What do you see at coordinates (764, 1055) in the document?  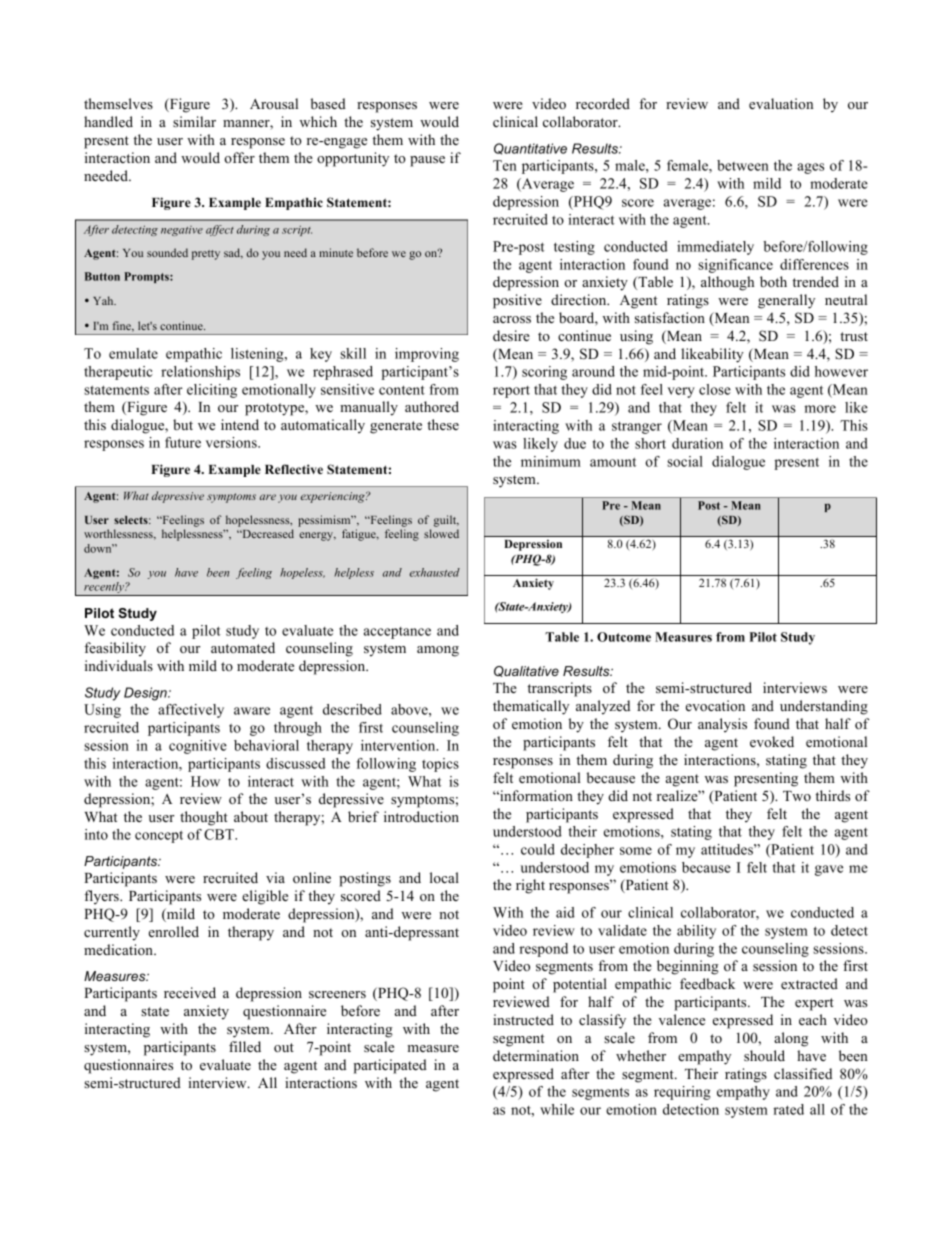 I see `should` at bounding box center [764, 1055].
